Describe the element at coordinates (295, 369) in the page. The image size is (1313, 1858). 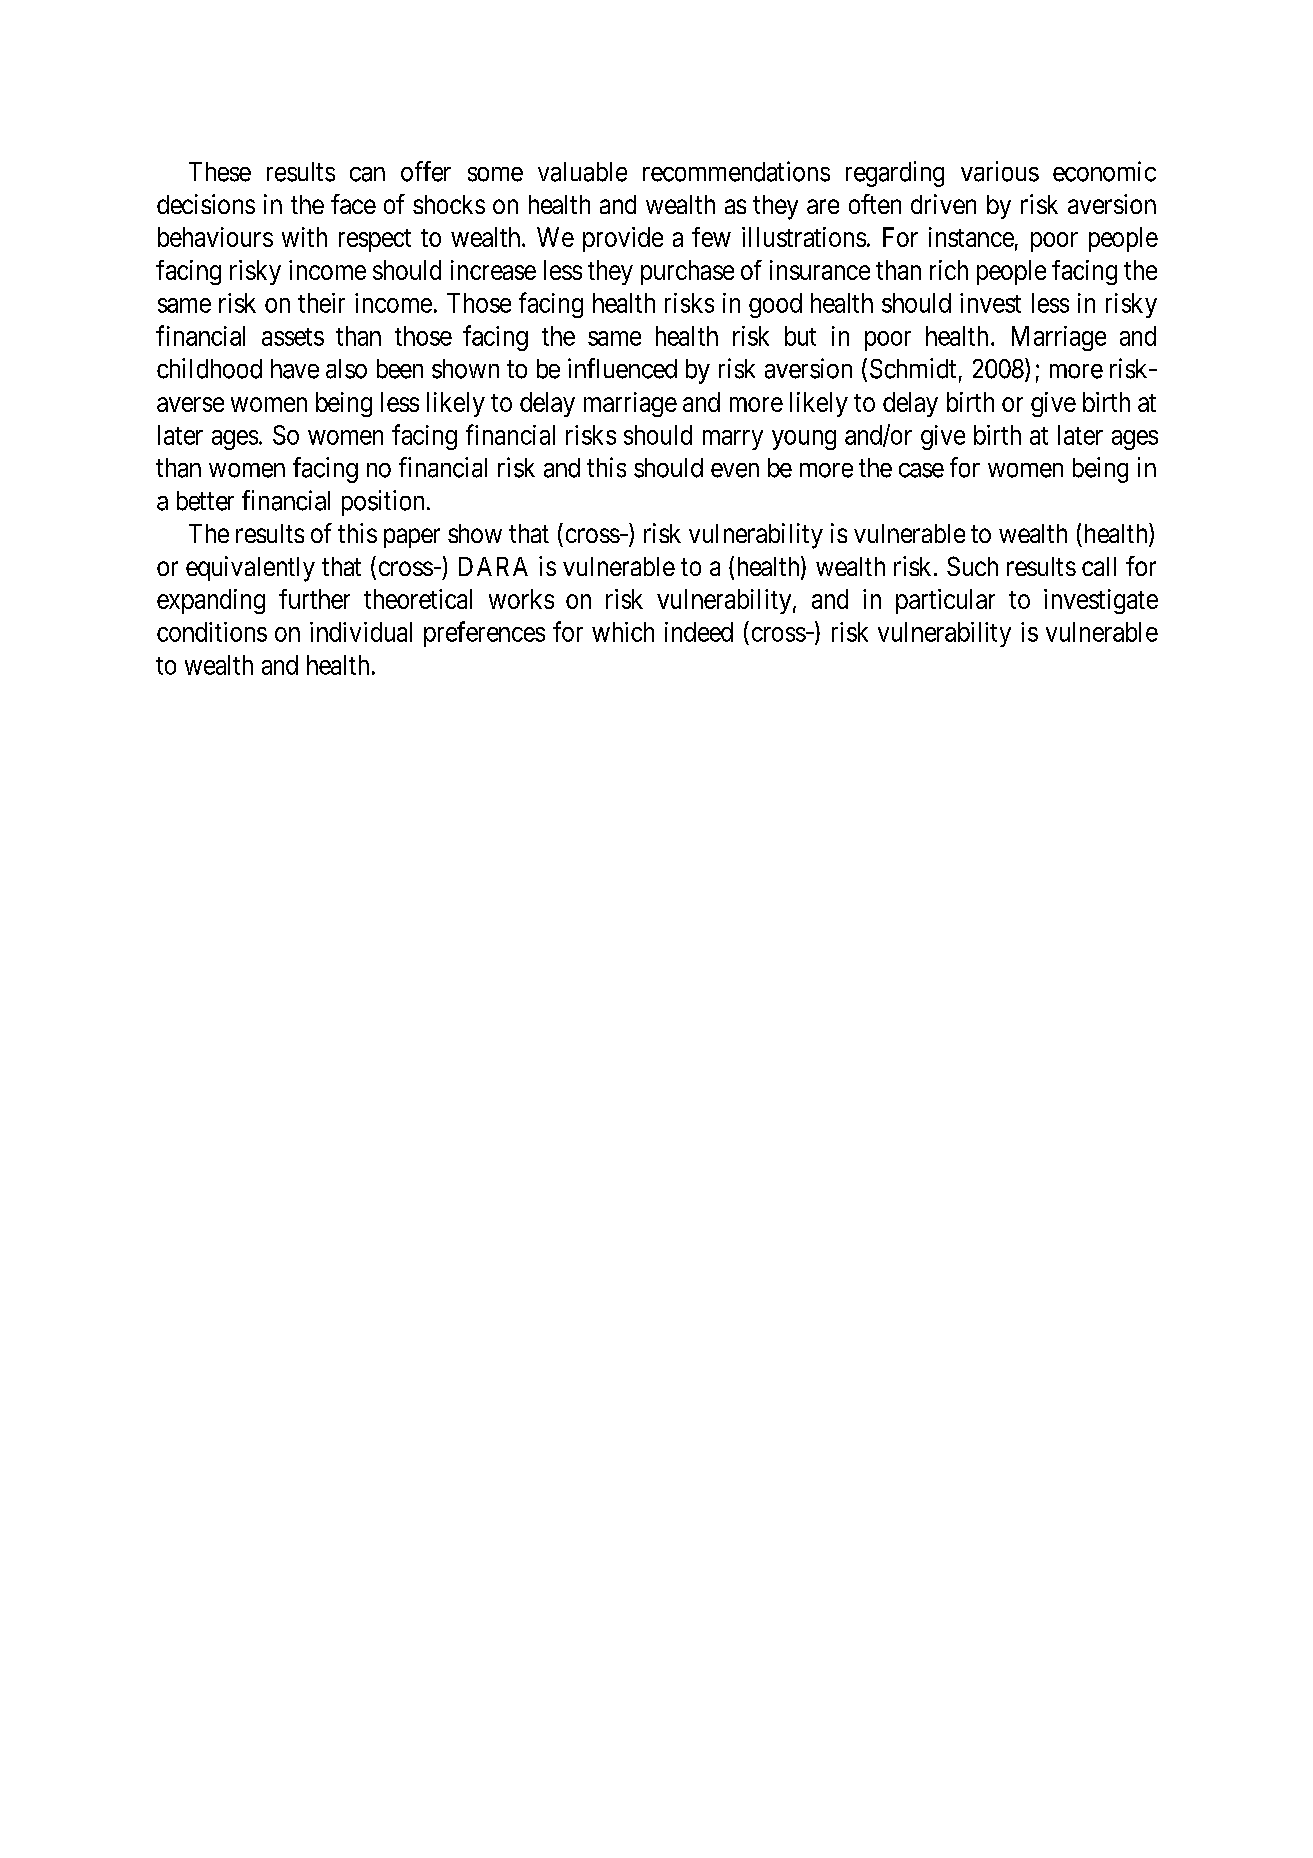
I see `have` at that location.
